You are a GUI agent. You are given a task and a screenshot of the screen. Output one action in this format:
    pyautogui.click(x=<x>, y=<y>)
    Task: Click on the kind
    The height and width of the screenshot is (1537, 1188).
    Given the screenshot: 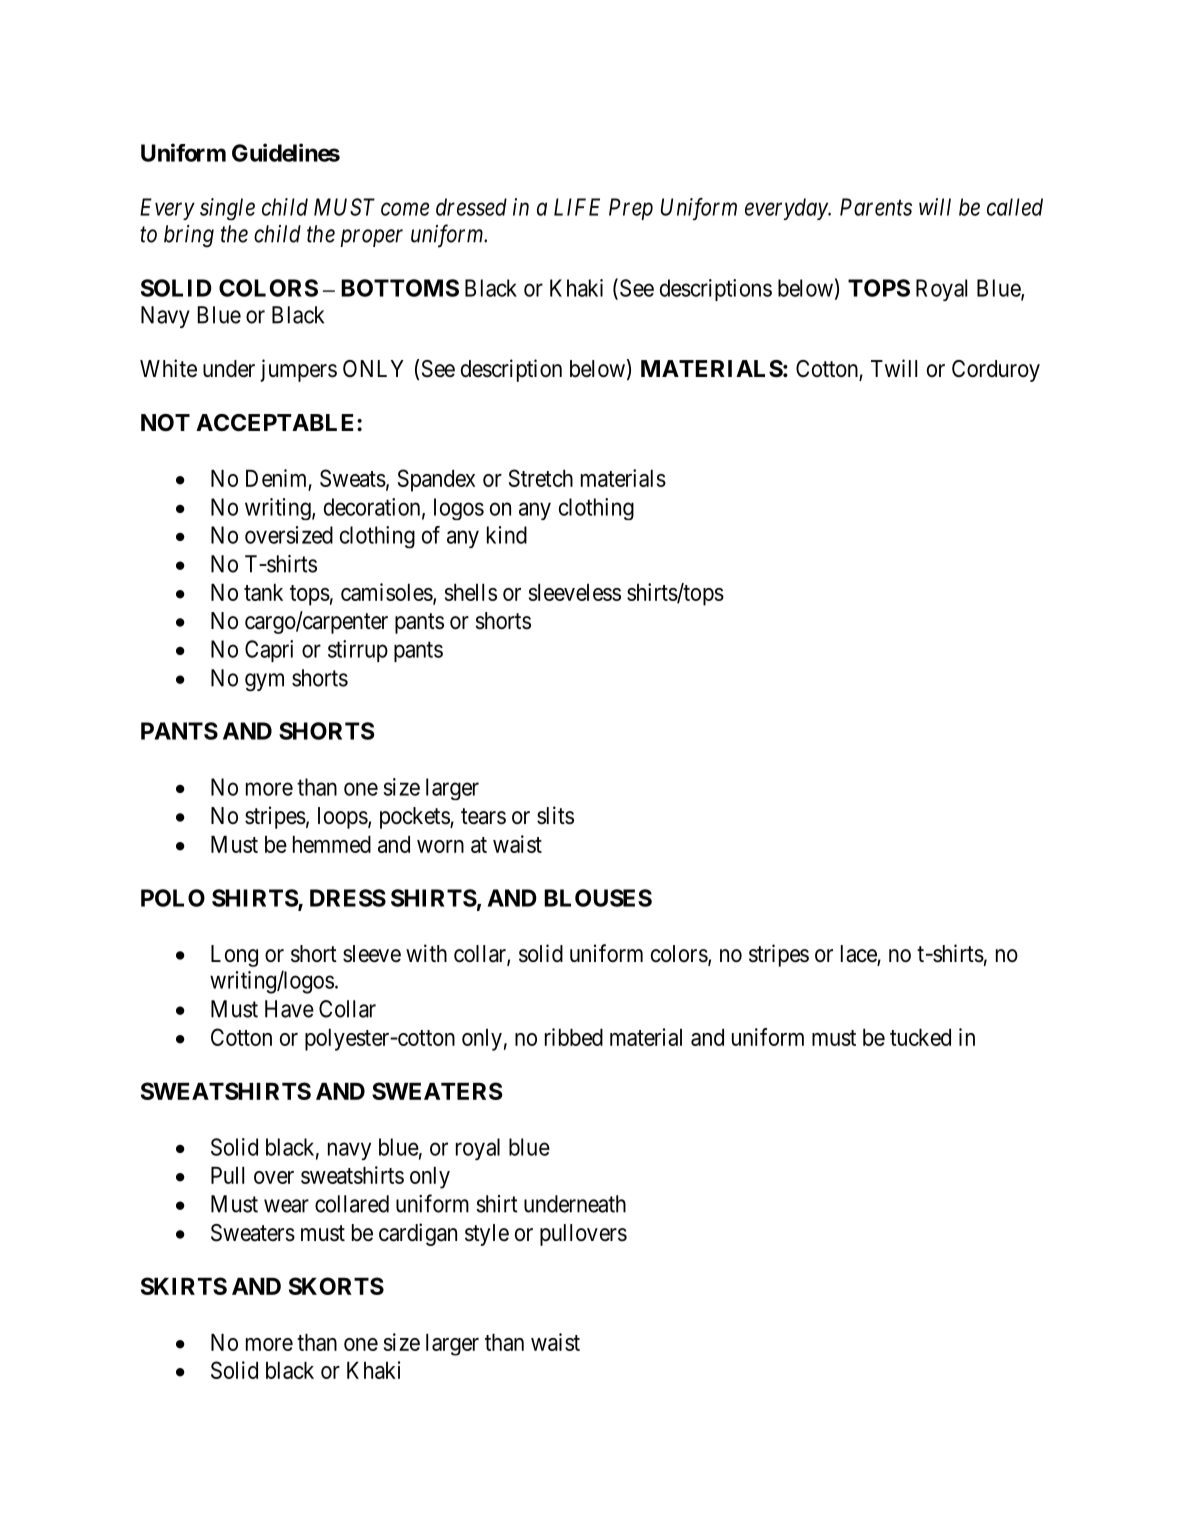 What is the action you would take?
    pyautogui.click(x=507, y=535)
